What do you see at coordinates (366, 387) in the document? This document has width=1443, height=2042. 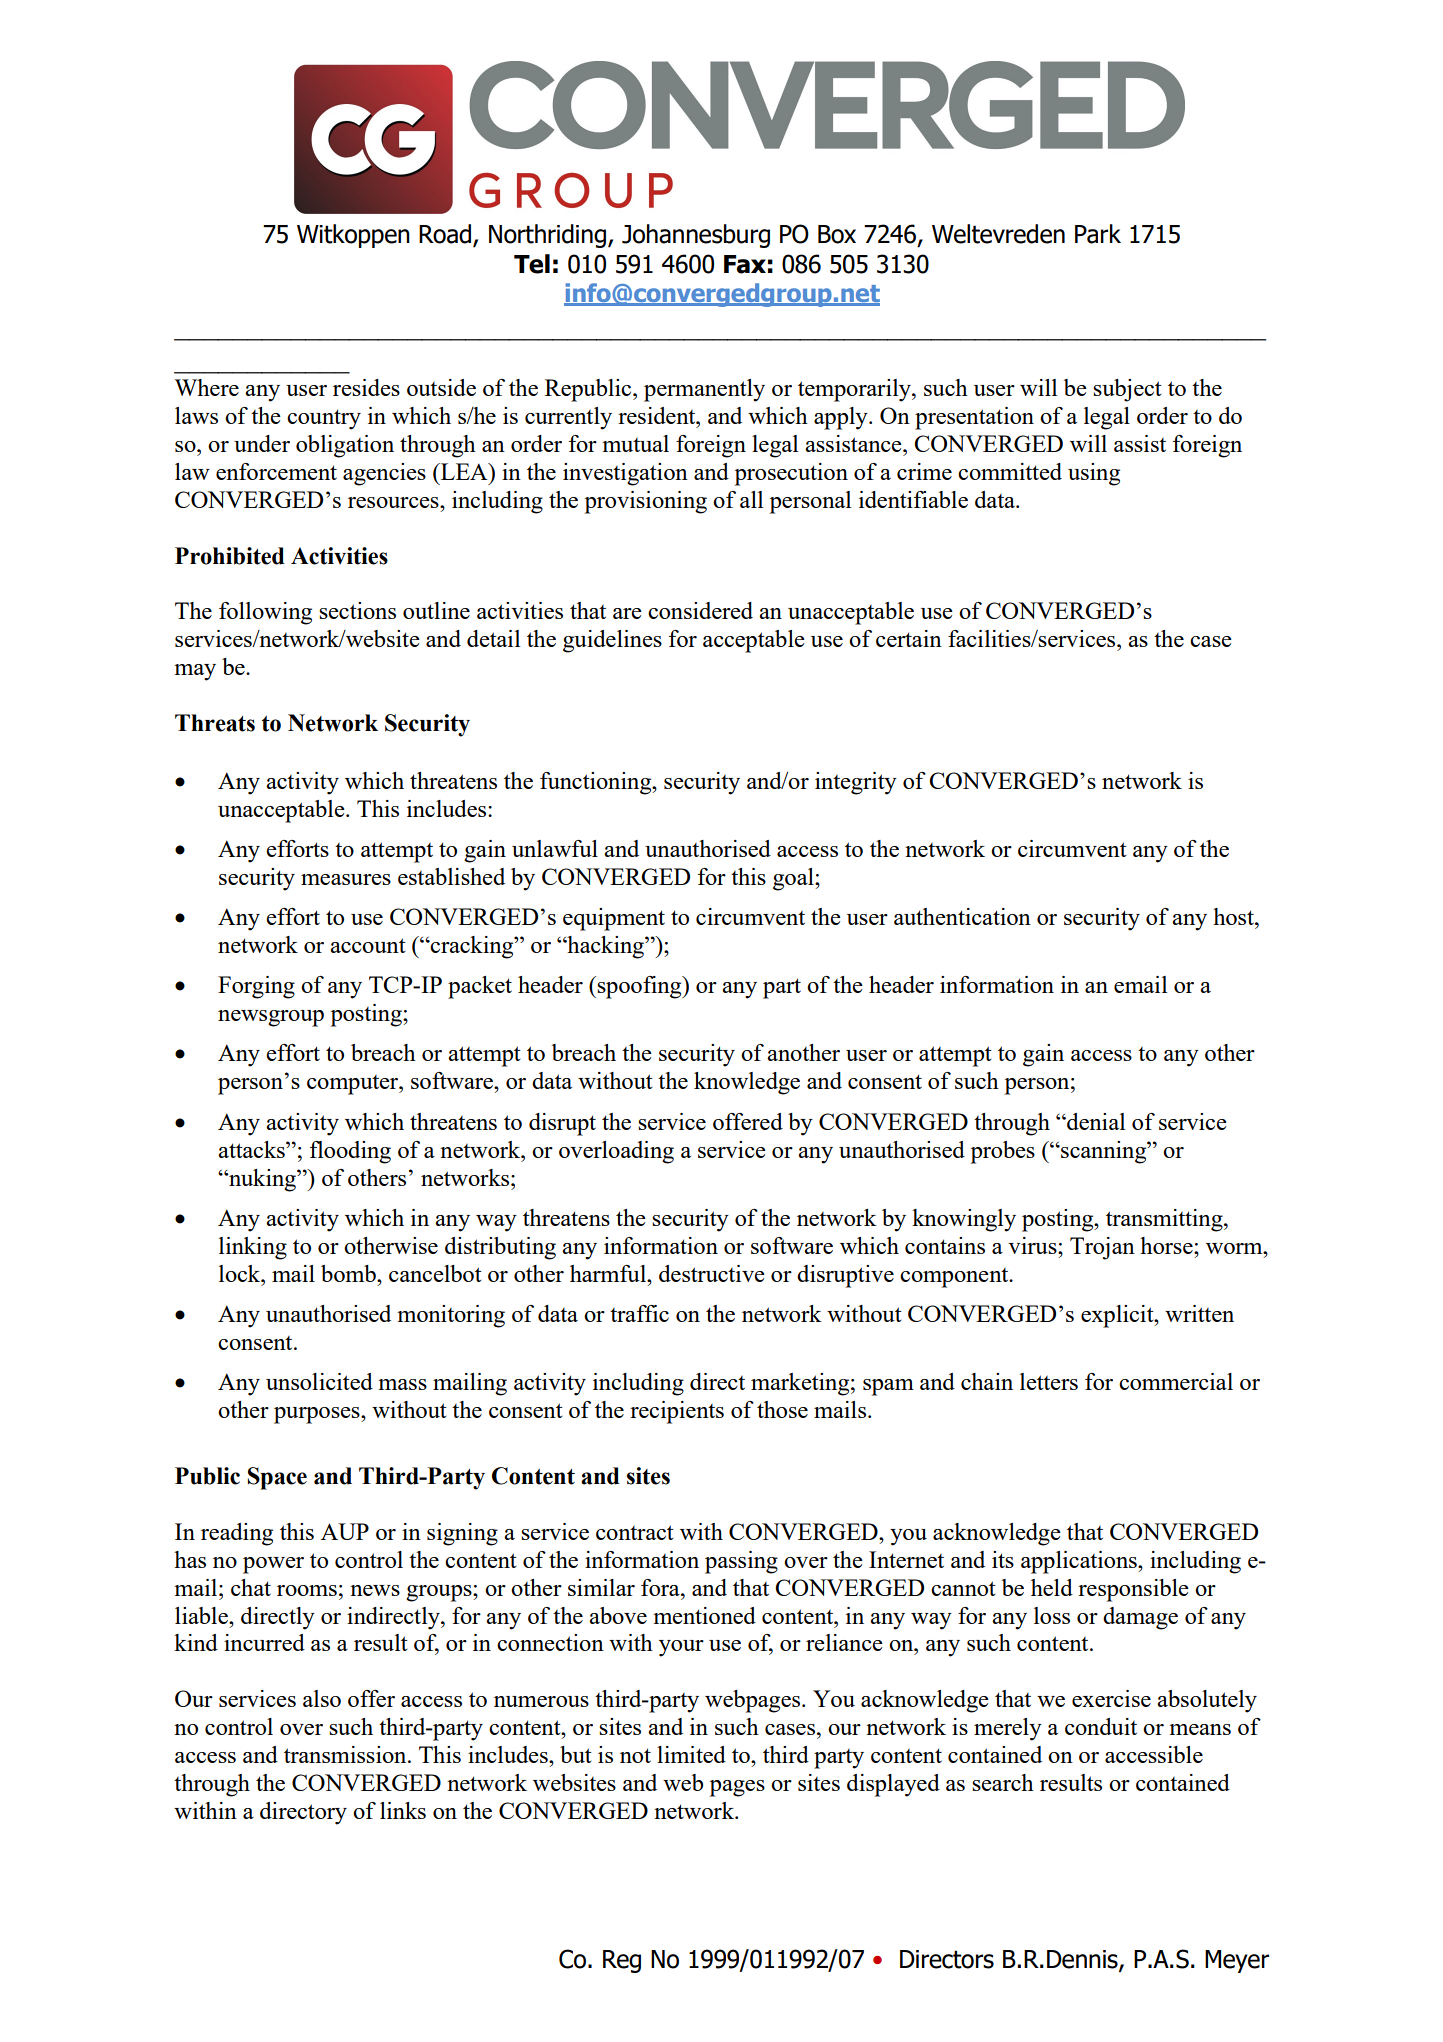 I see `resides` at bounding box center [366, 387].
